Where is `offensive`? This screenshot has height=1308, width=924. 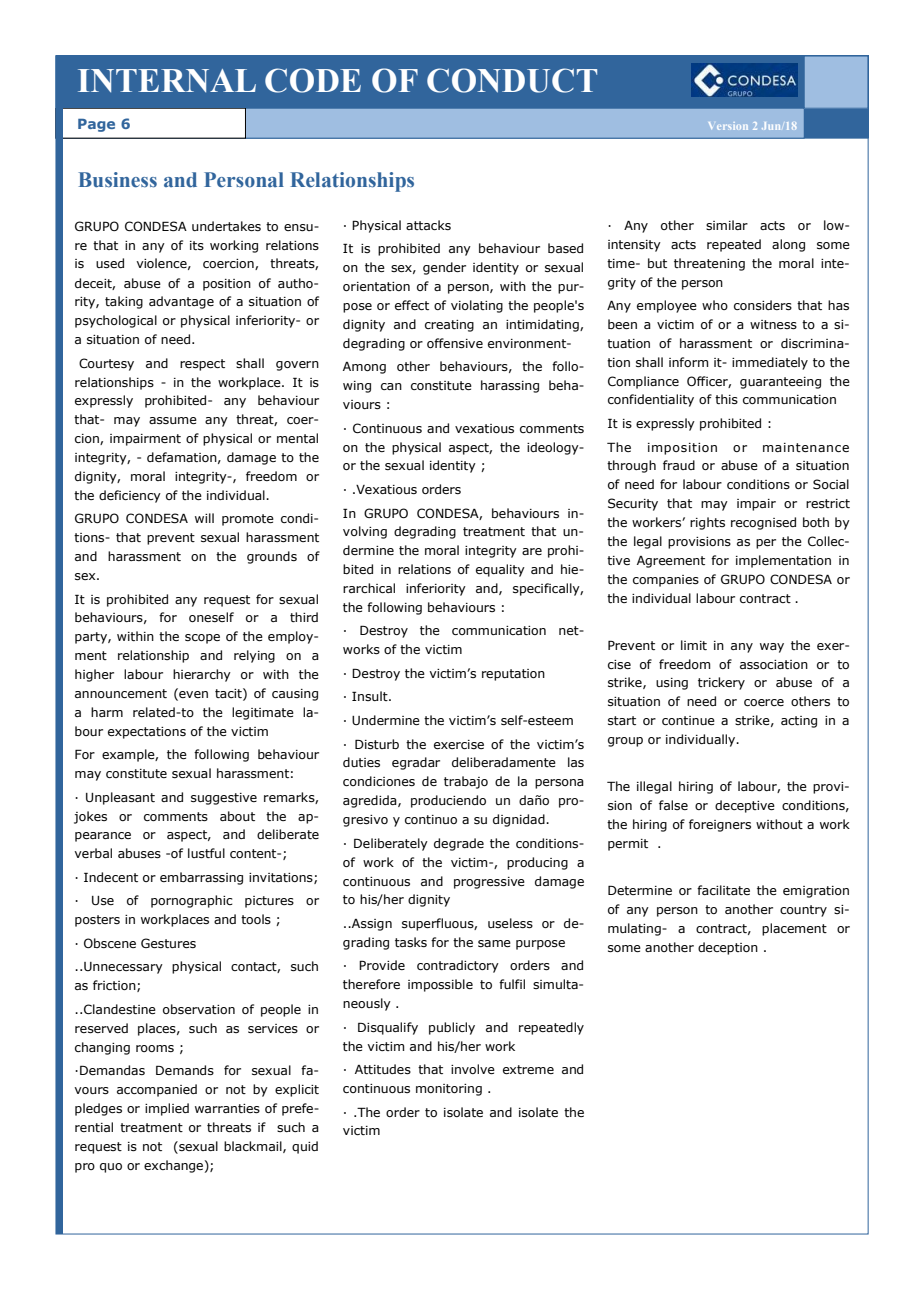
offensive is located at coordinates (455, 343).
